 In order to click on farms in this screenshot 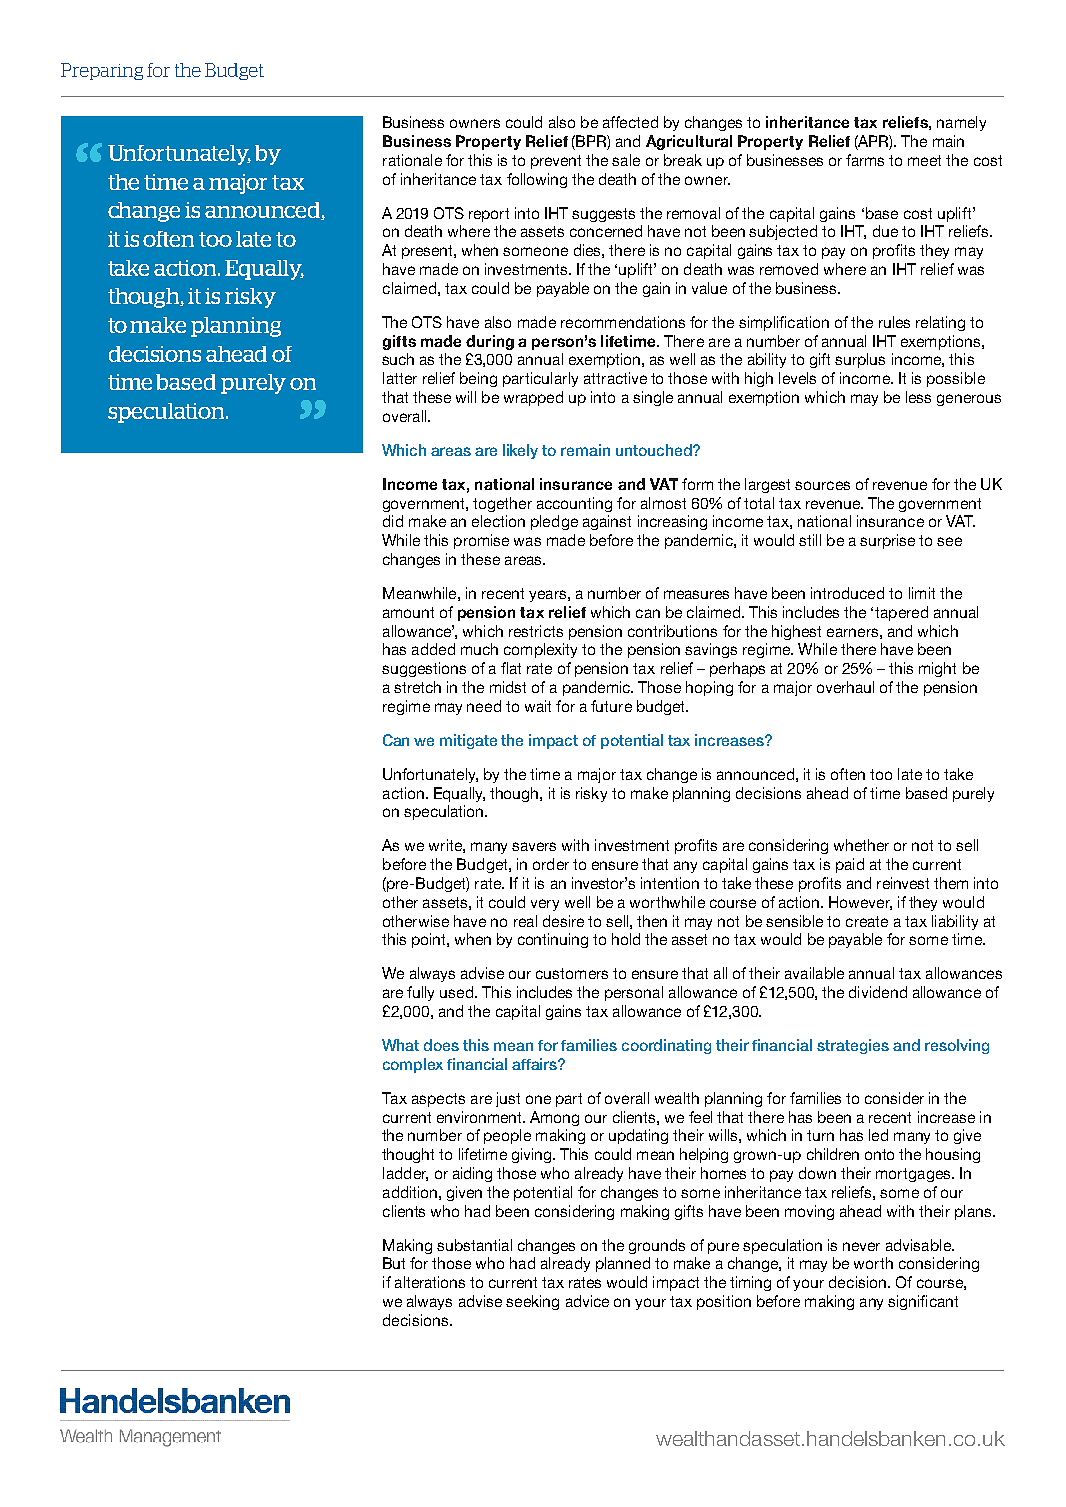, I will do `click(865, 160)`.
